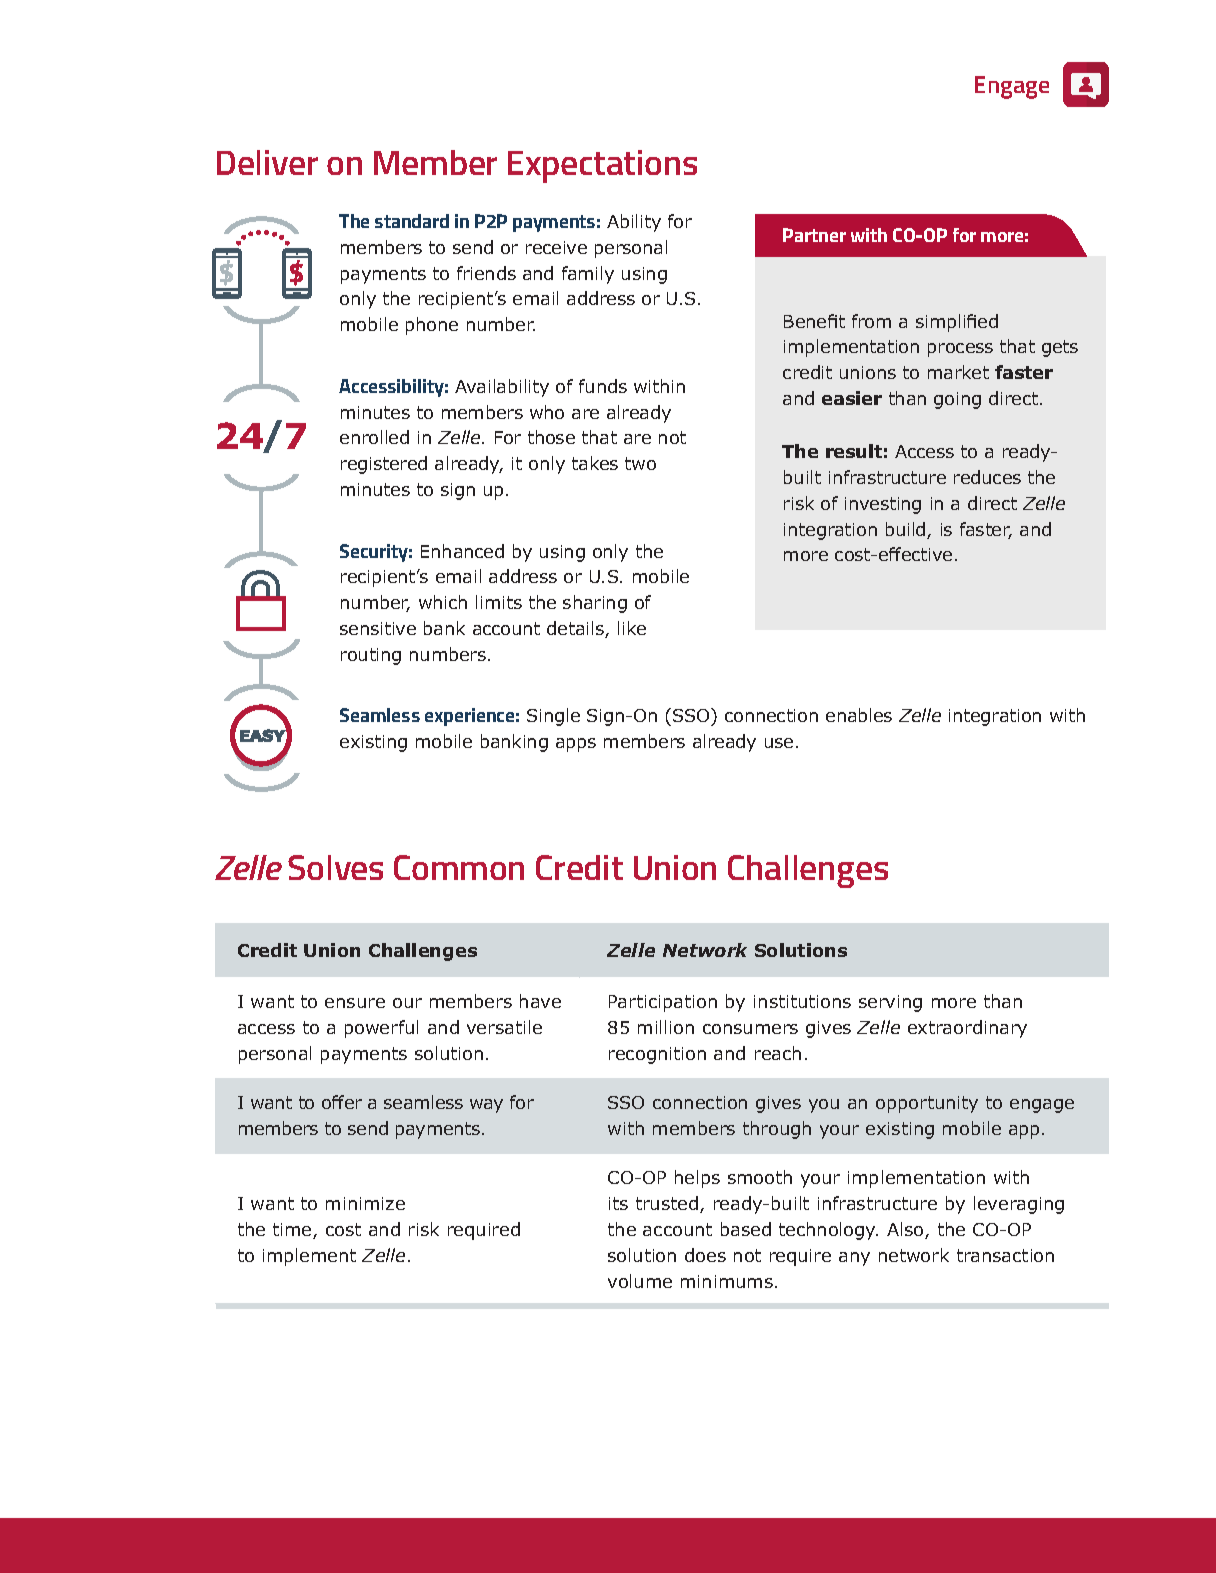 The image size is (1216, 1573). I want to click on minimize, so click(365, 1203).
